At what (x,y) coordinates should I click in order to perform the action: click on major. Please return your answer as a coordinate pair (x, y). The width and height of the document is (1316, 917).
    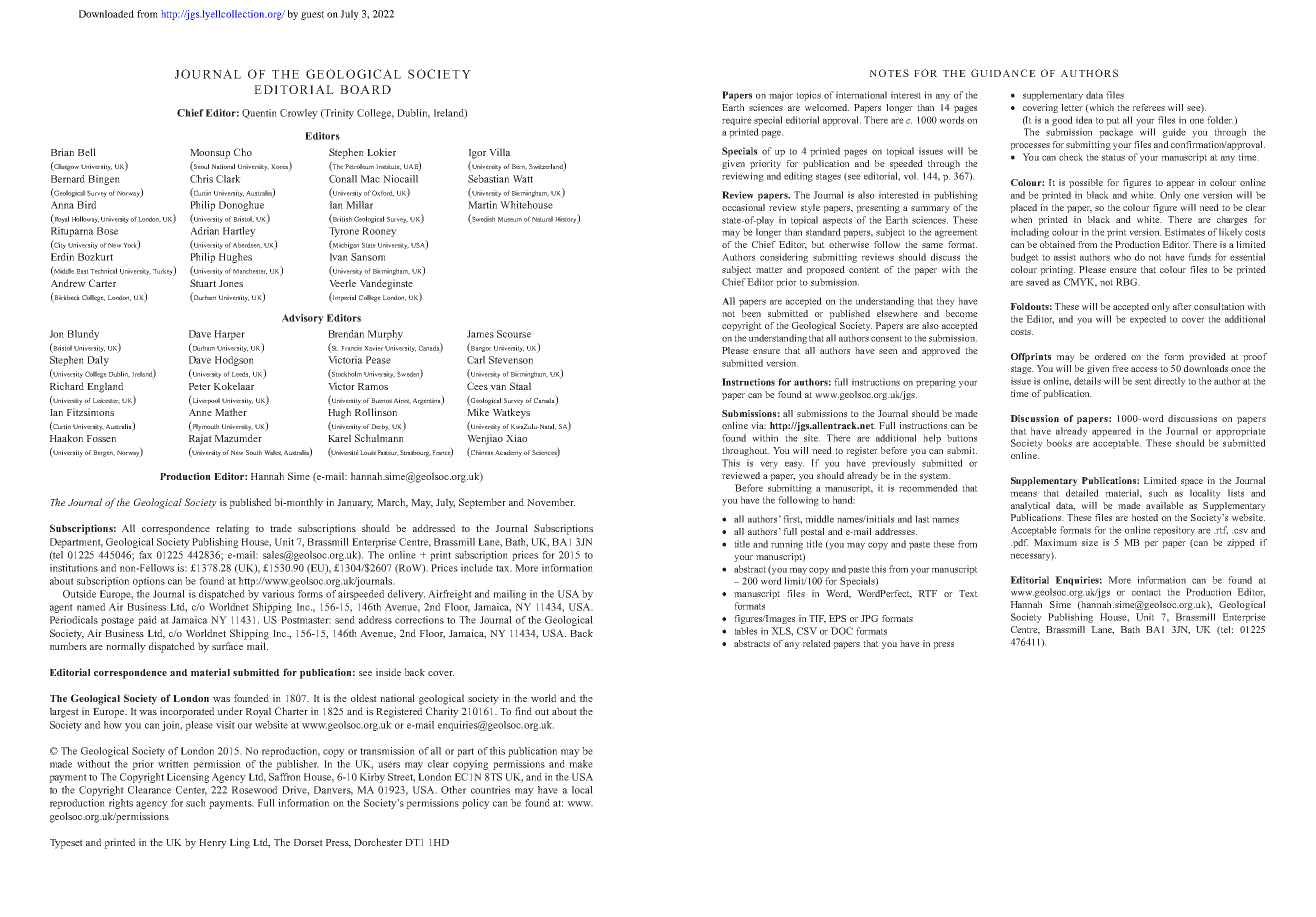
    Looking at the image, I should click on (781, 96).
